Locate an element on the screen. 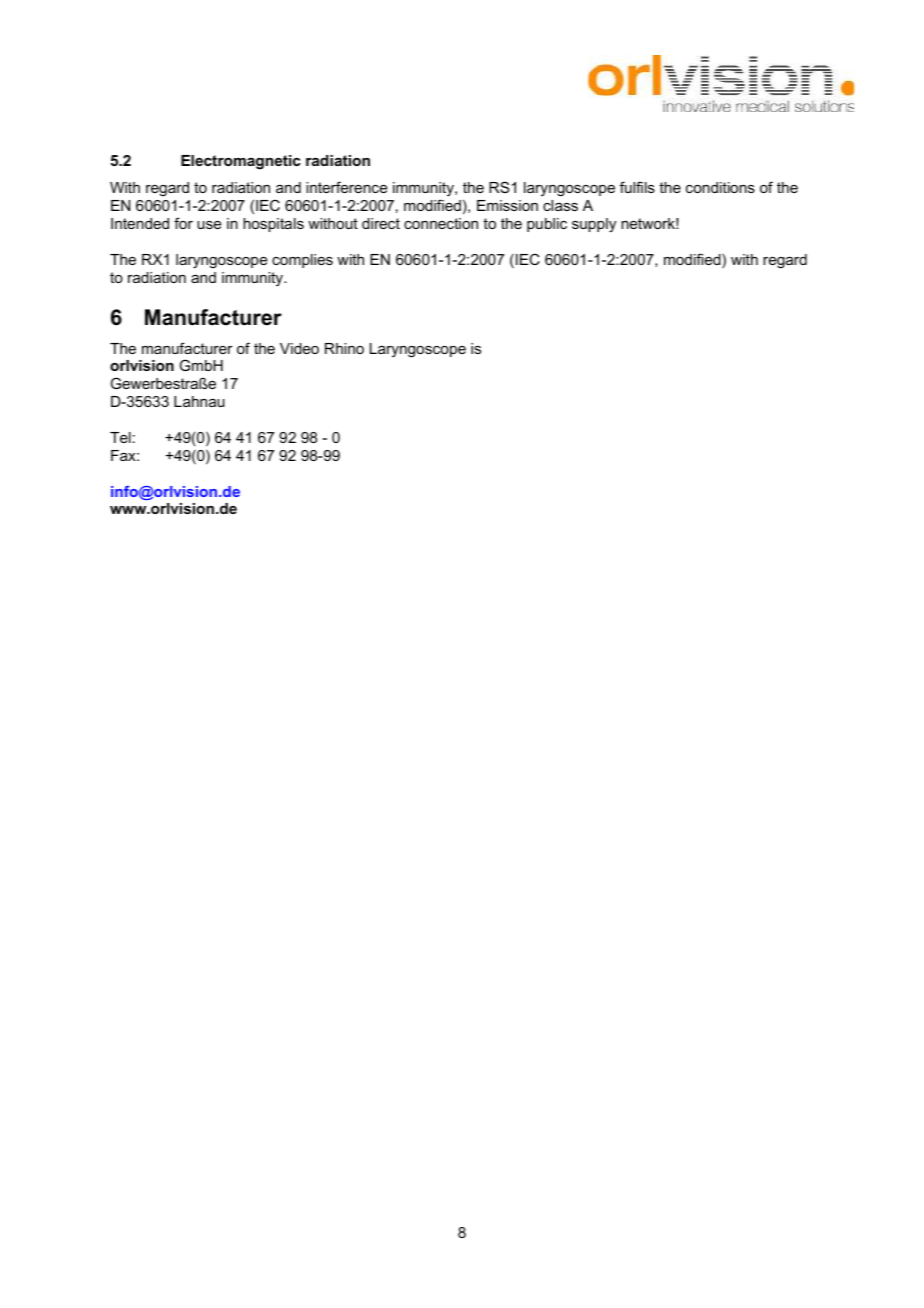  complies is located at coordinates (302, 261).
